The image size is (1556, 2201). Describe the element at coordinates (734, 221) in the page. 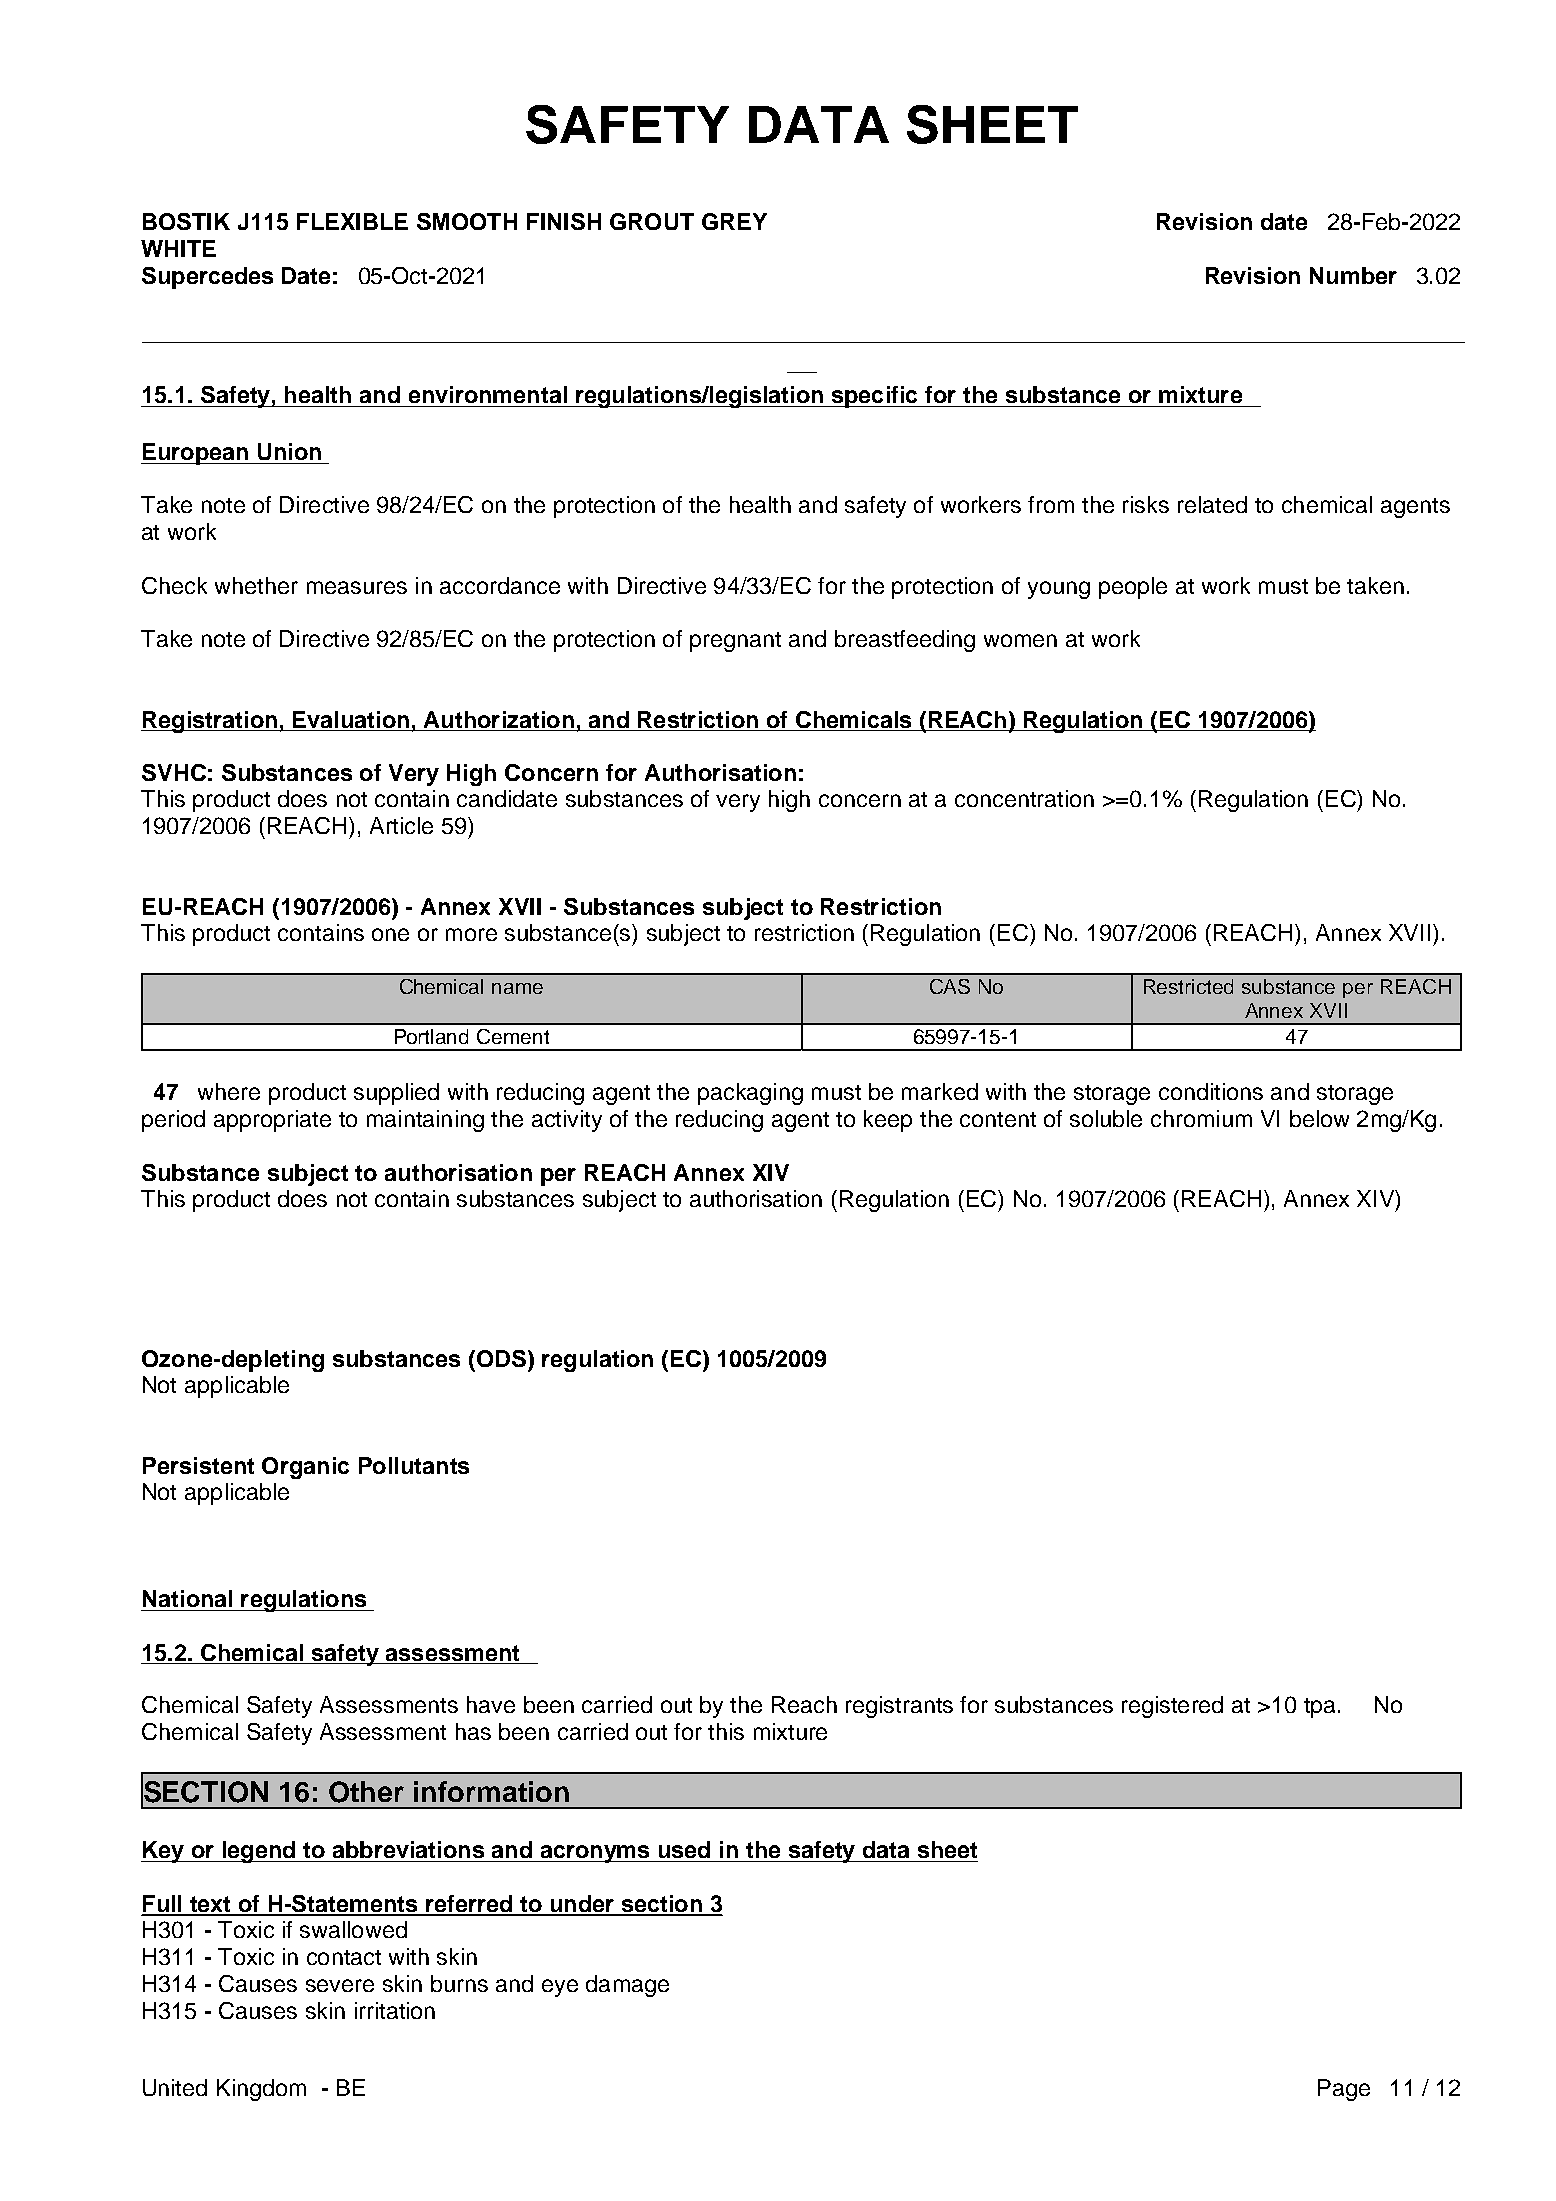

I see `GREY` at that location.
